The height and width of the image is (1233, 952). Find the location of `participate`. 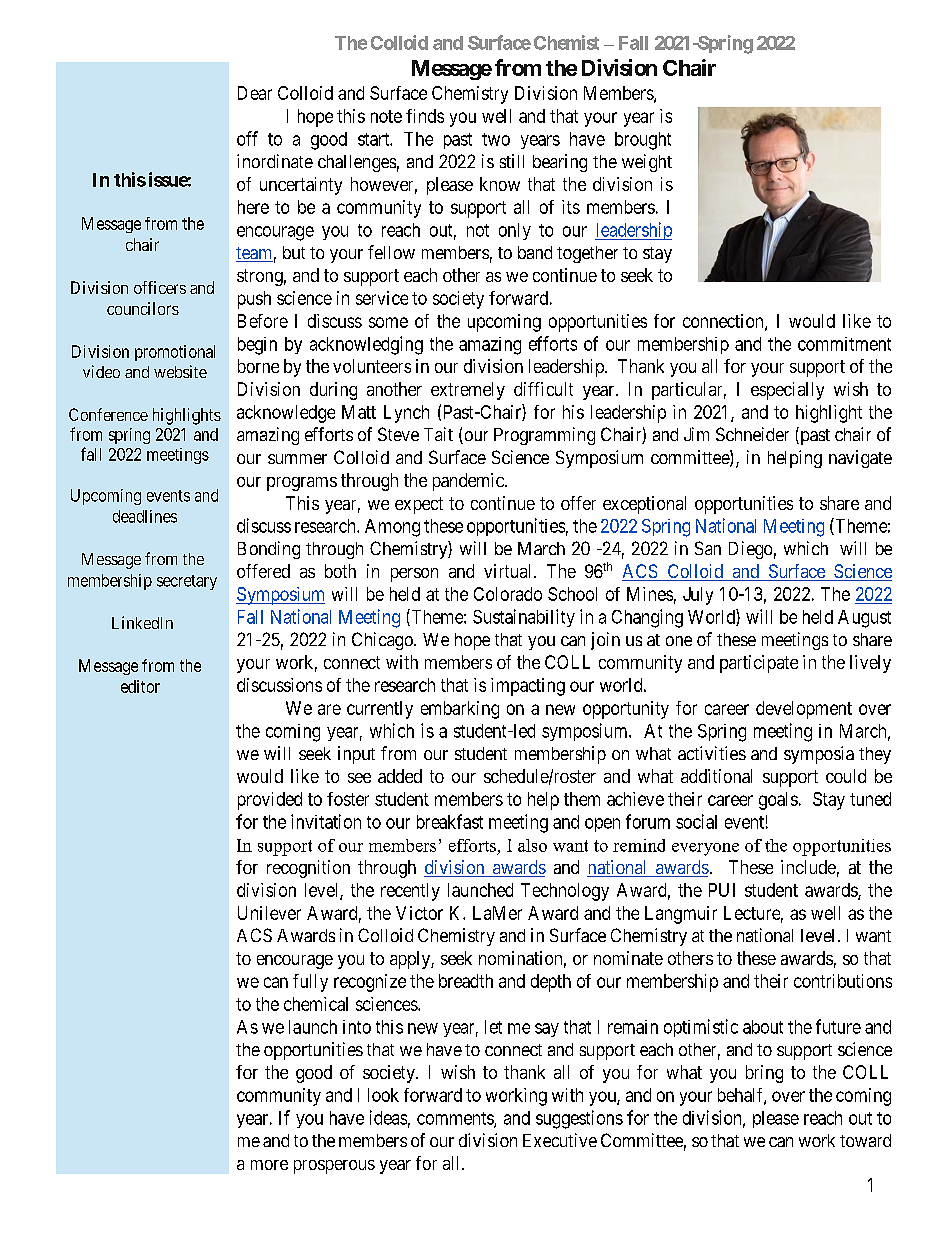

participate is located at coordinates (759, 664).
